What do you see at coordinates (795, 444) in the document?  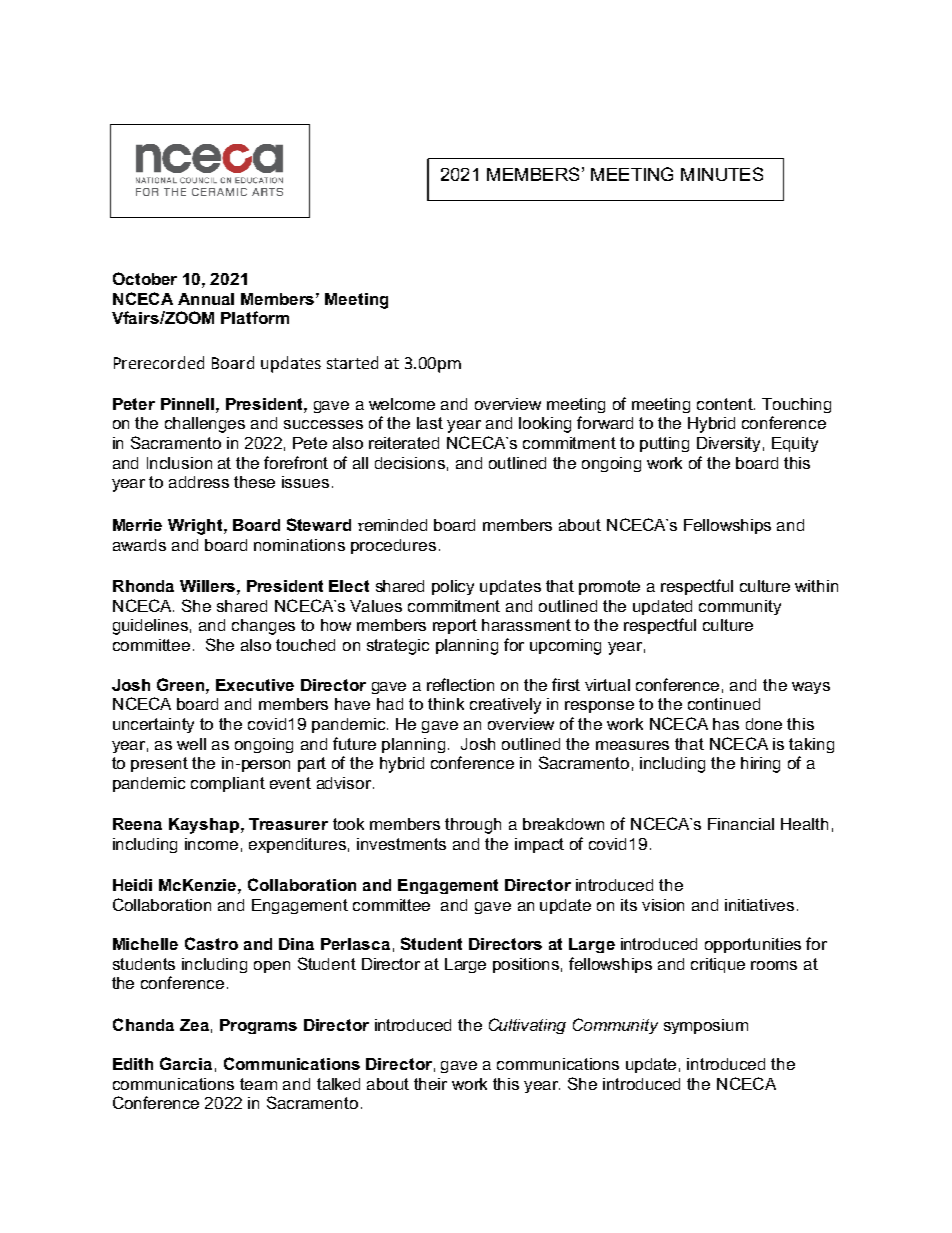 I see `Equity` at bounding box center [795, 444].
